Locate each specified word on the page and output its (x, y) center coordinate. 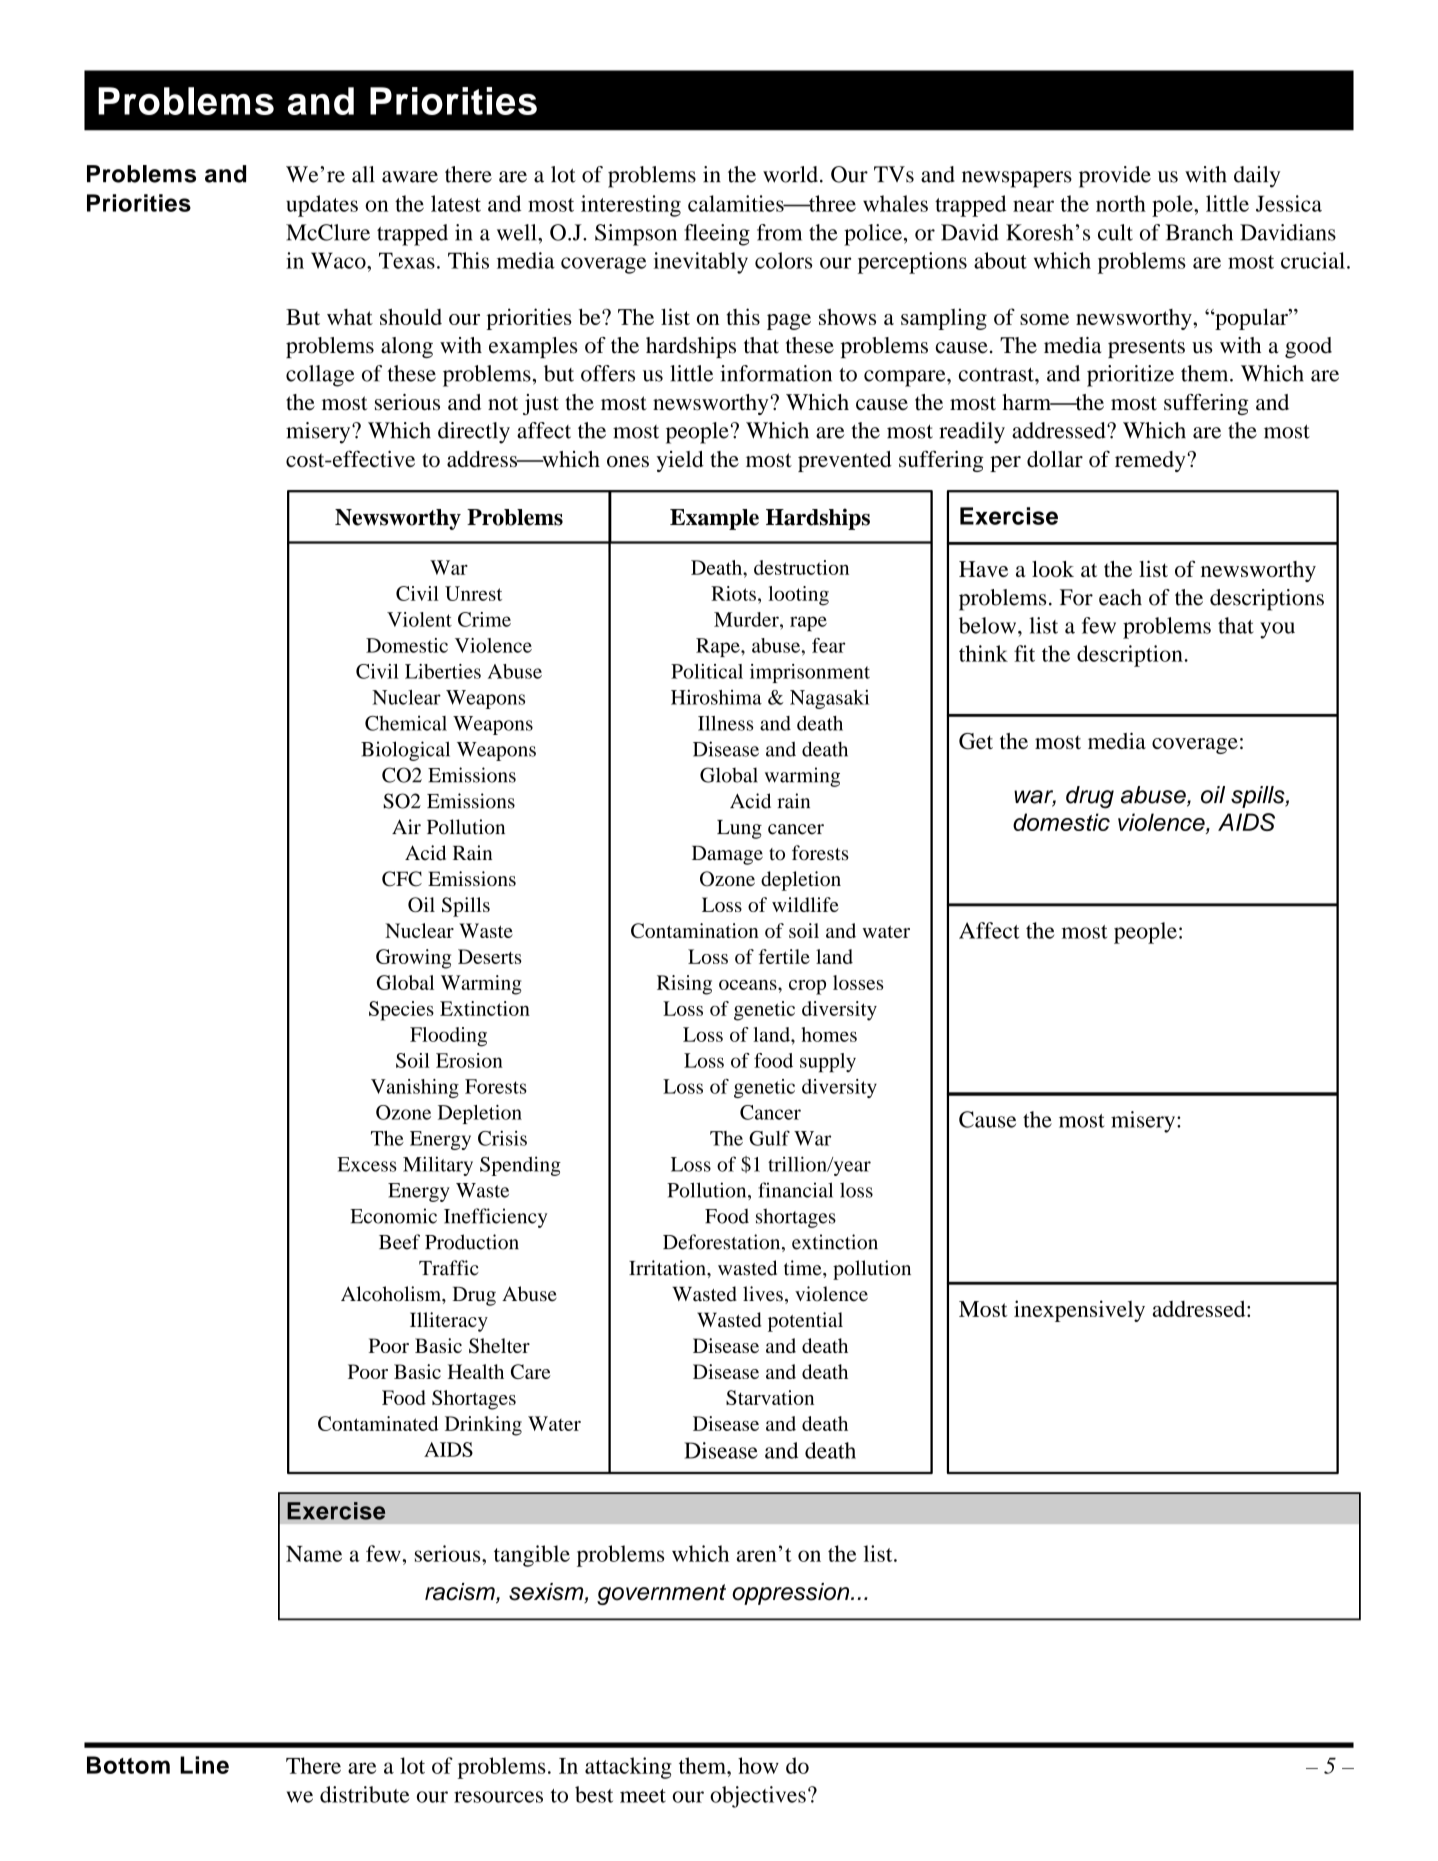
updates (322, 206)
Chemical (406, 723)
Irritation (668, 1268)
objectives (758, 1797)
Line (204, 1765)
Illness (725, 723)
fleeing (717, 235)
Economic (393, 1216)
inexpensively (1079, 1311)
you (1277, 630)
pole (1173, 206)
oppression (792, 1594)
